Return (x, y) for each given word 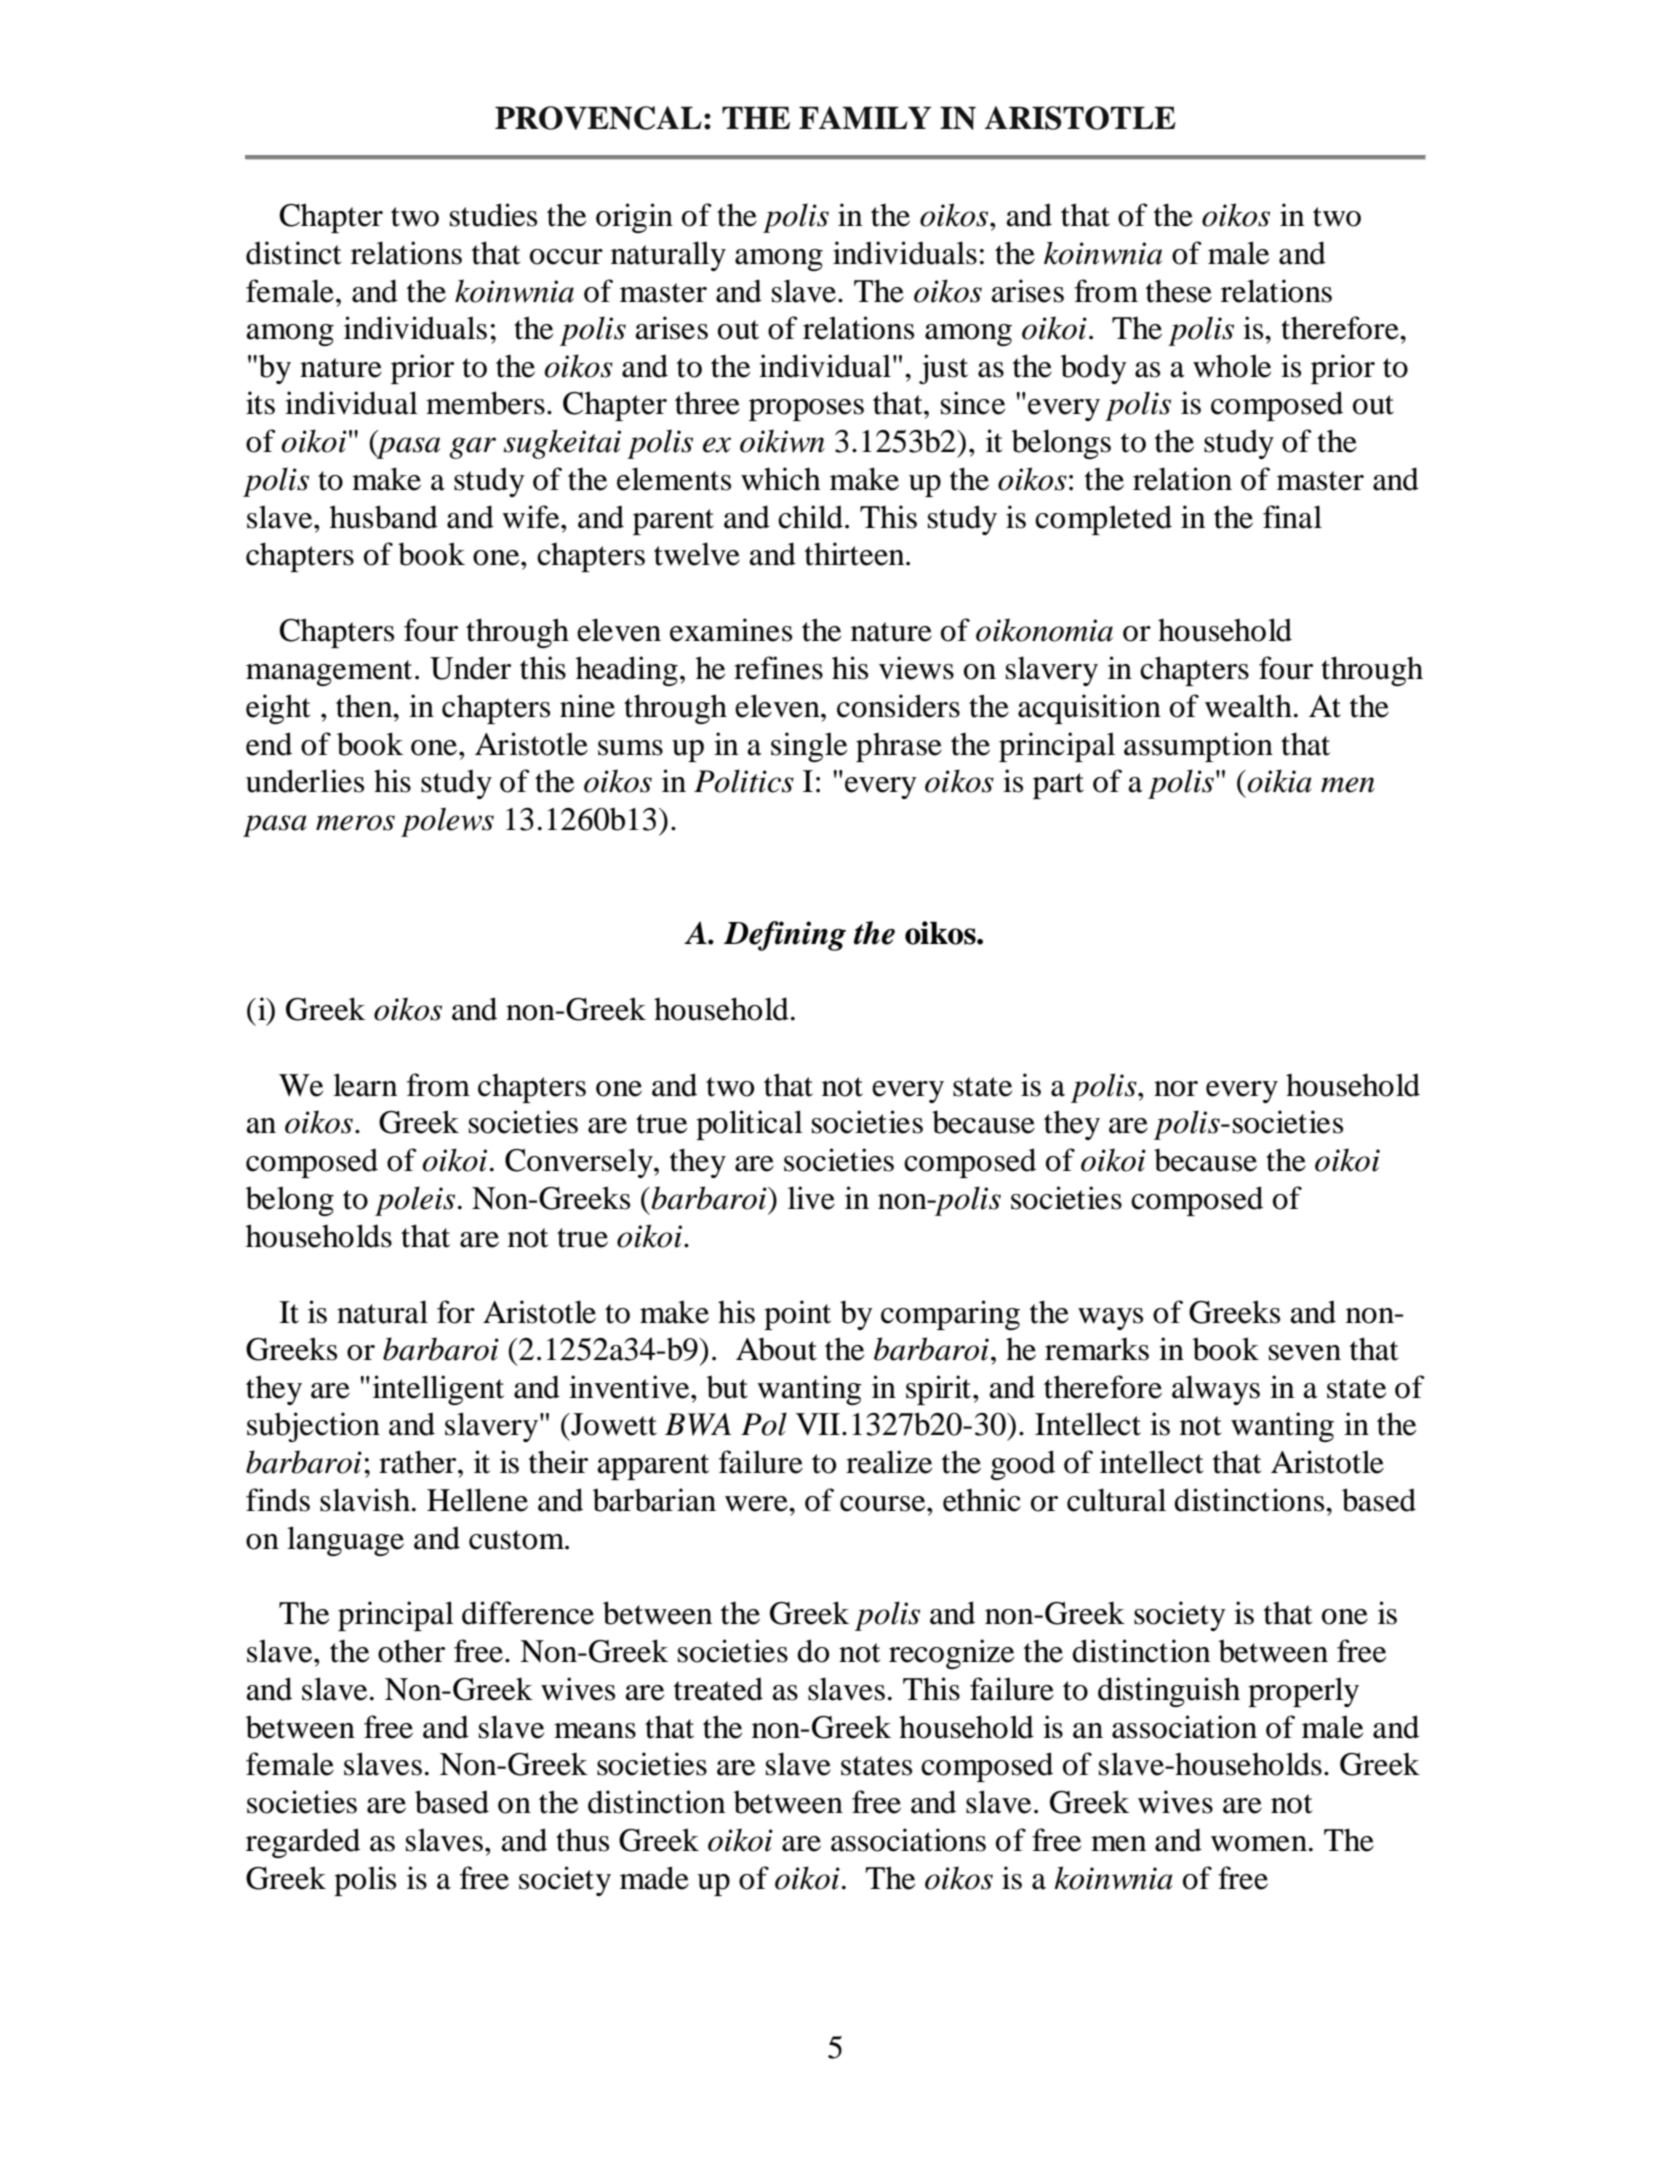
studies (493, 215)
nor (1176, 1089)
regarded (303, 1843)
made (654, 1878)
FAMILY (865, 117)
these (1179, 291)
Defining (785, 936)
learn (365, 1085)
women (1259, 1844)
